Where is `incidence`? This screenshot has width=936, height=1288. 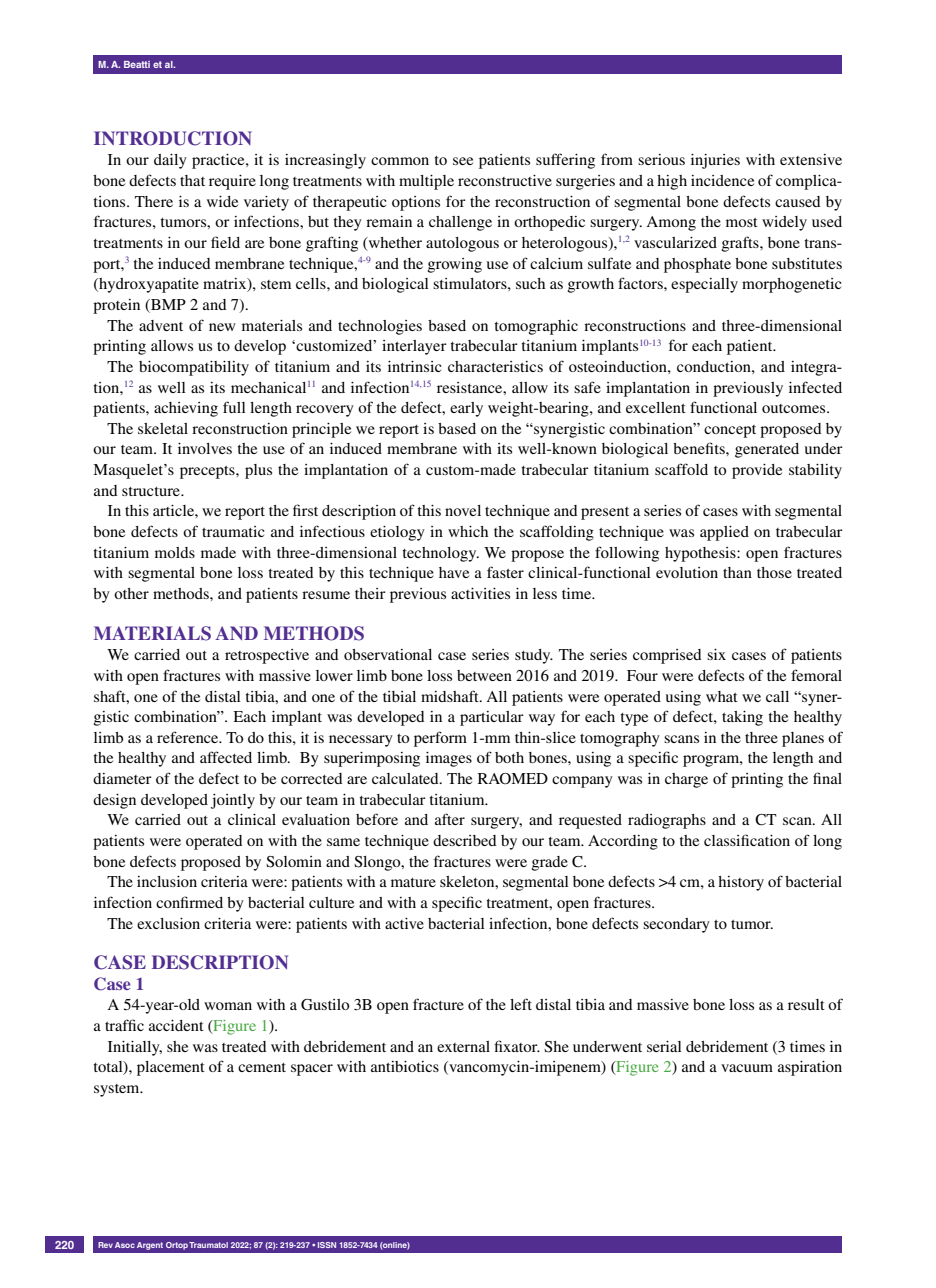 incidence is located at coordinates (722, 180).
